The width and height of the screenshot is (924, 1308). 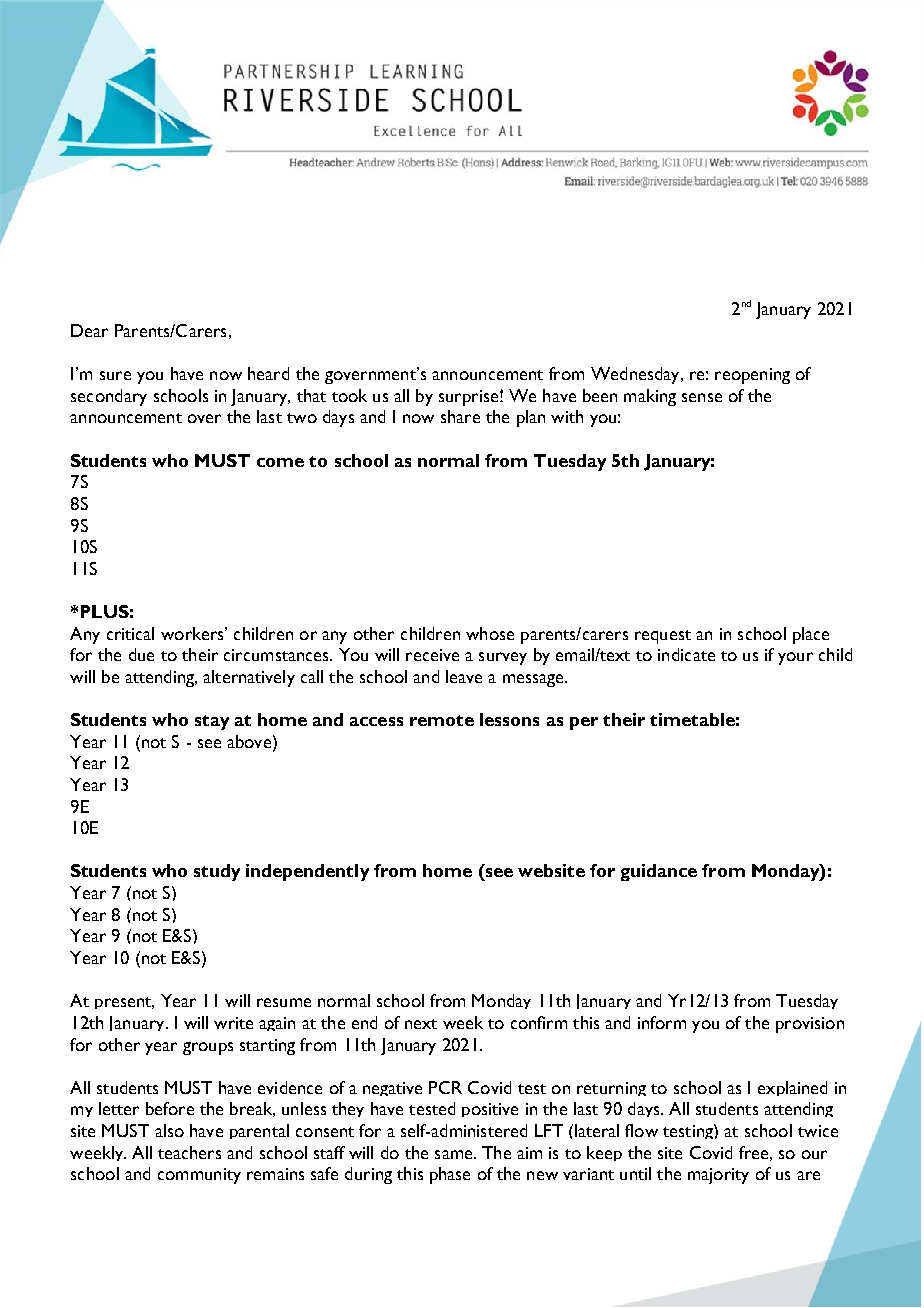 I want to click on reopening, so click(x=752, y=376).
